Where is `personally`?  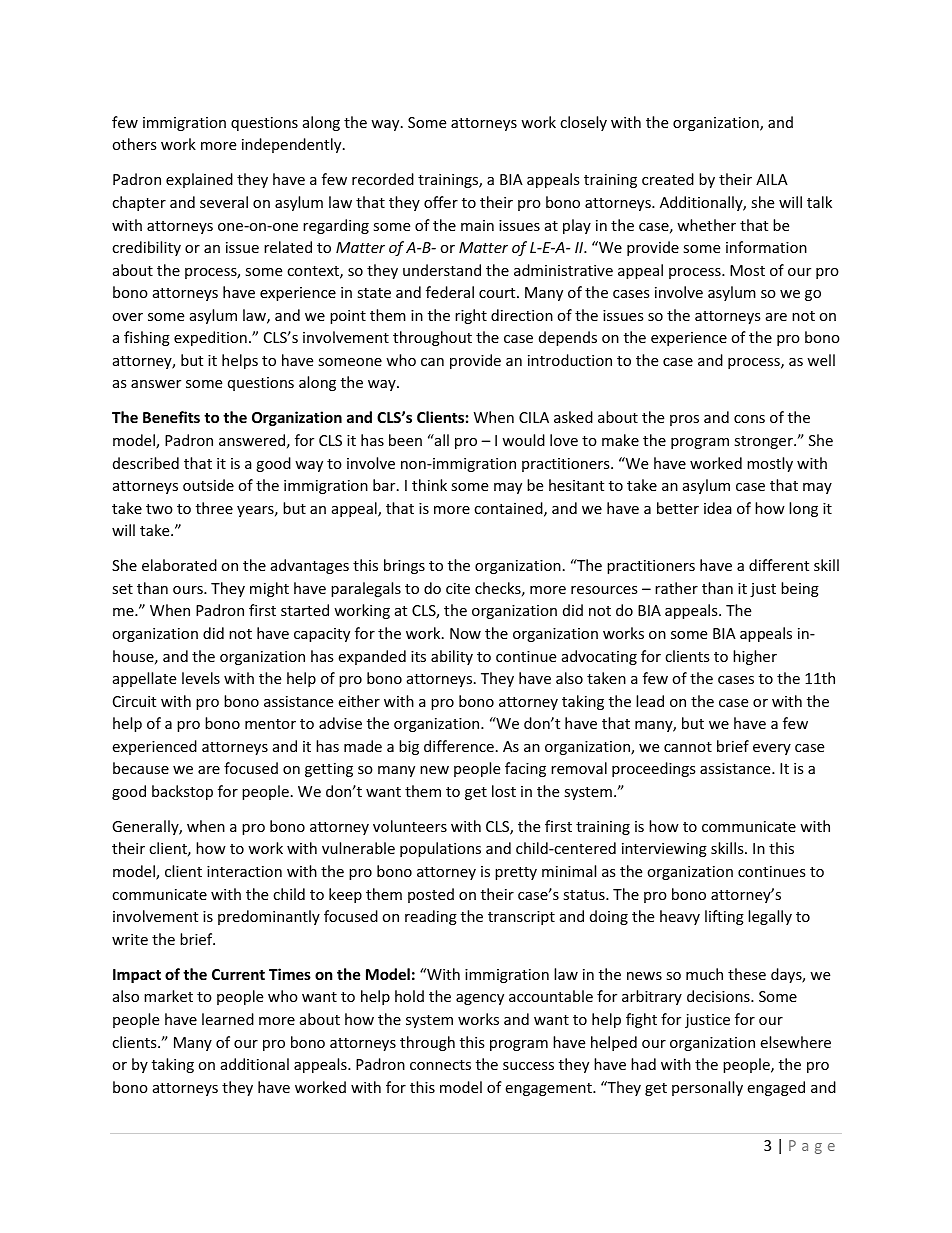 personally is located at coordinates (707, 1088).
